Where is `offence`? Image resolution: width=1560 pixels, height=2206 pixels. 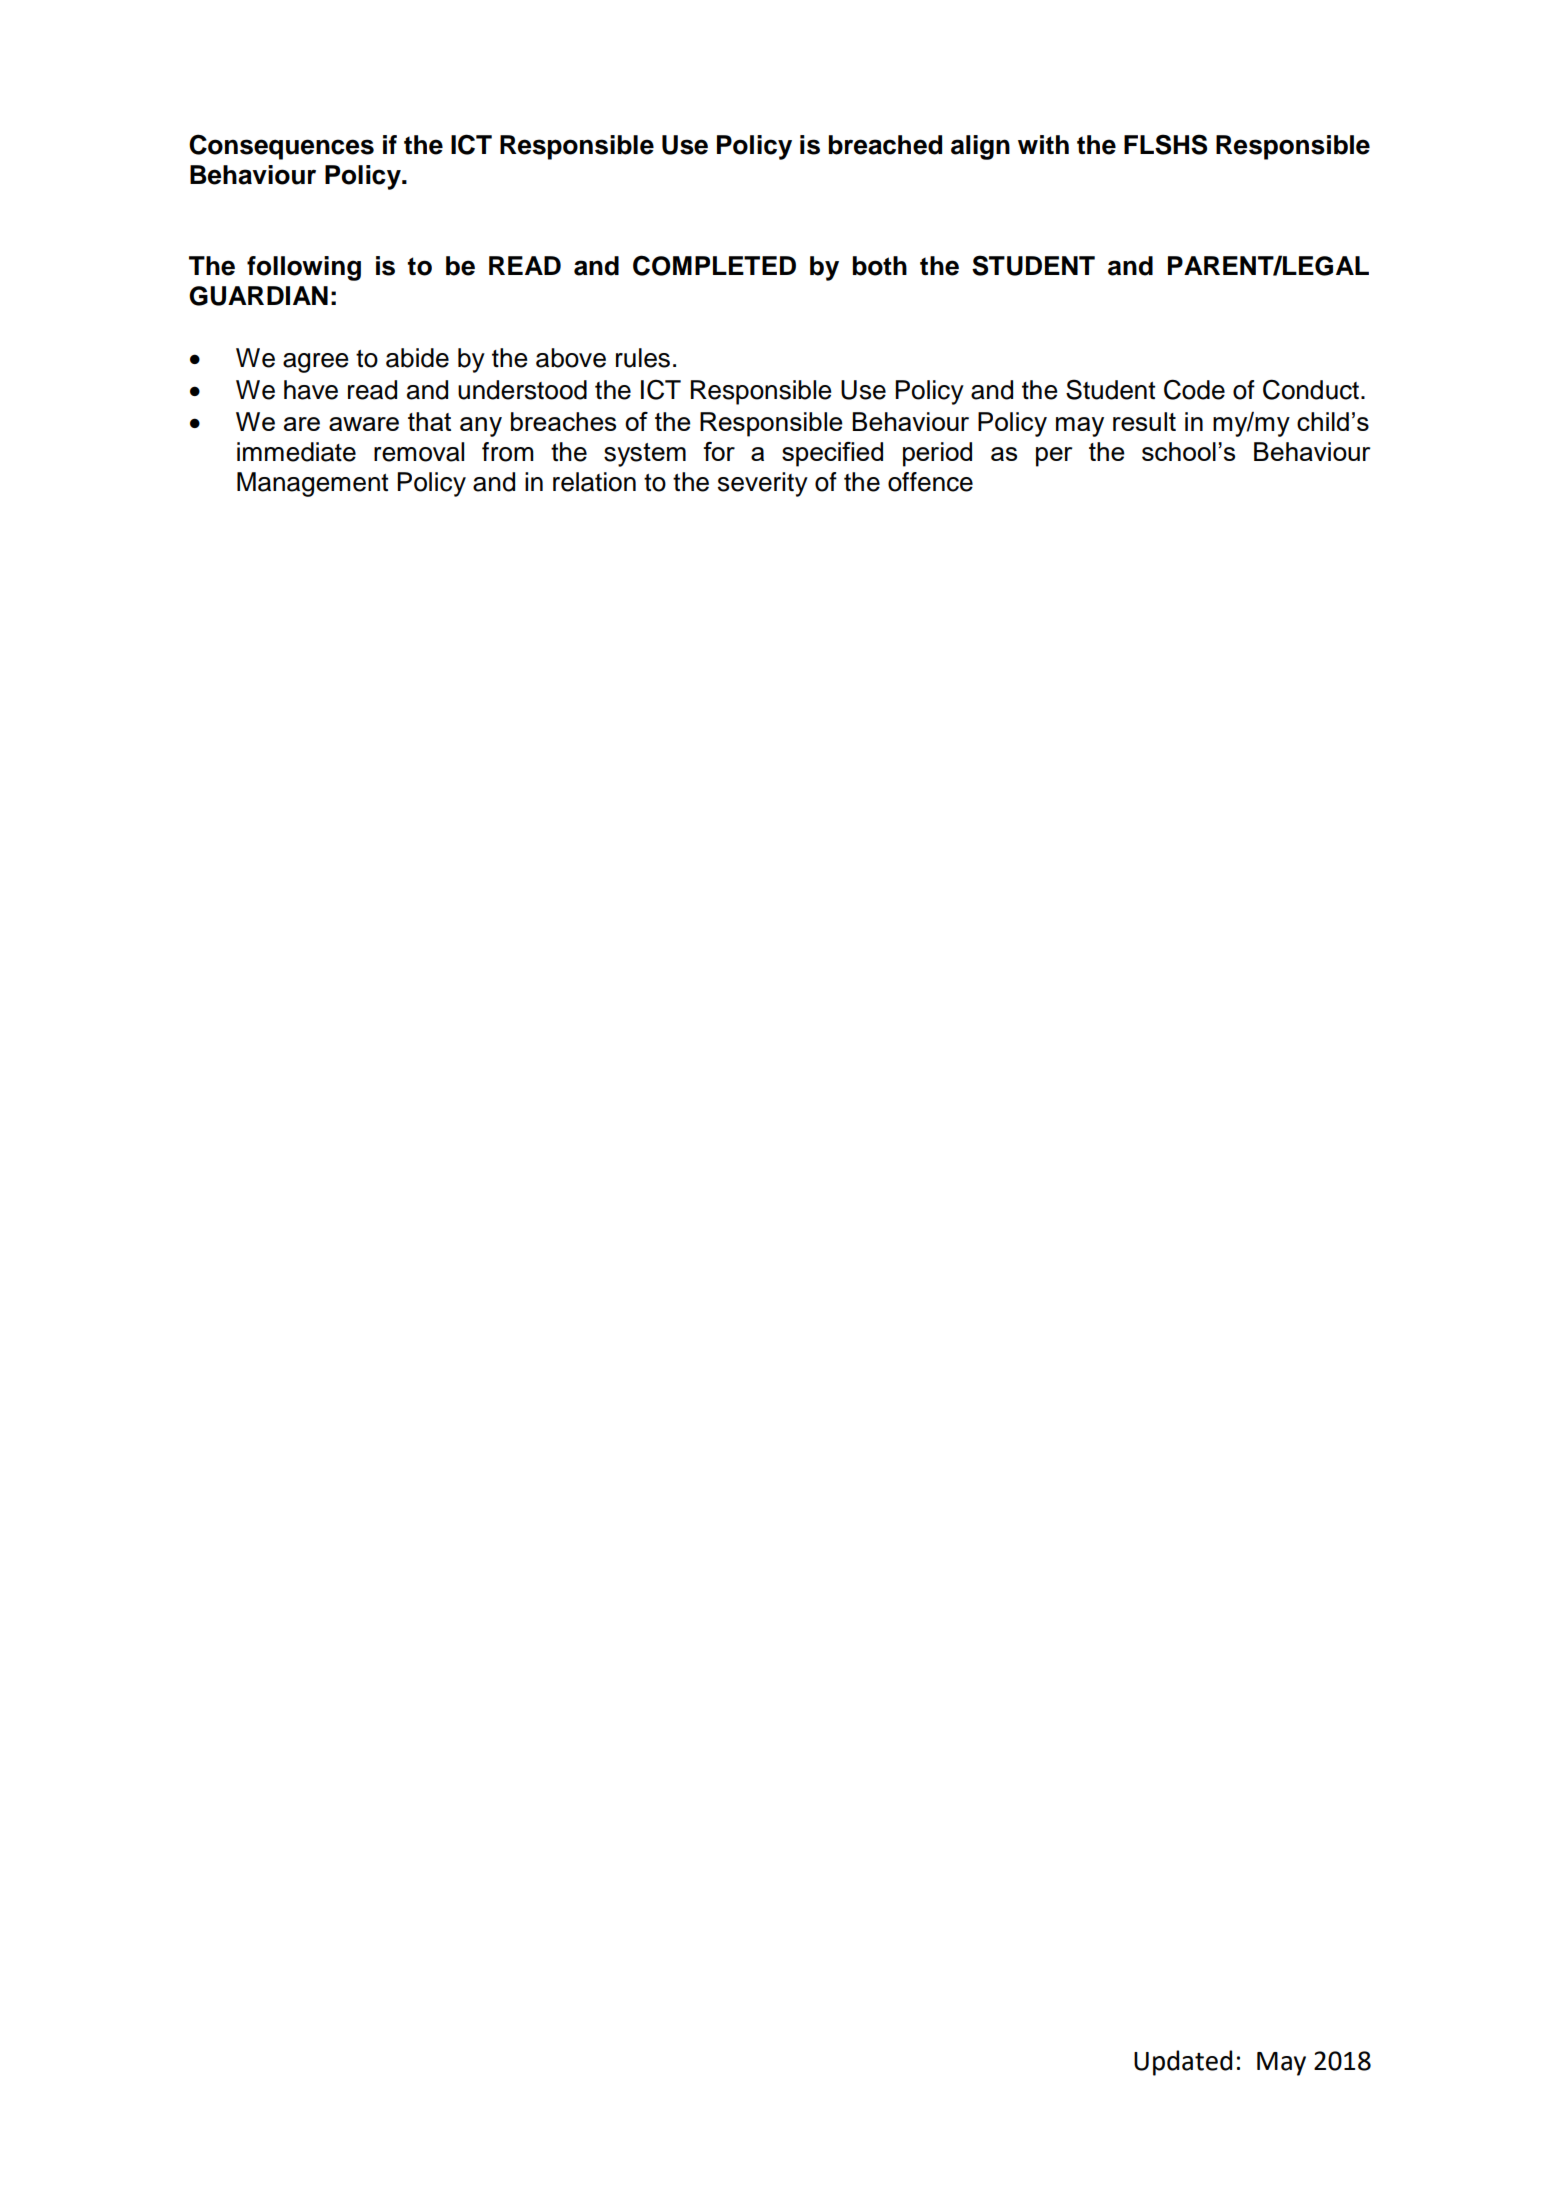
offence is located at coordinates (930, 482).
